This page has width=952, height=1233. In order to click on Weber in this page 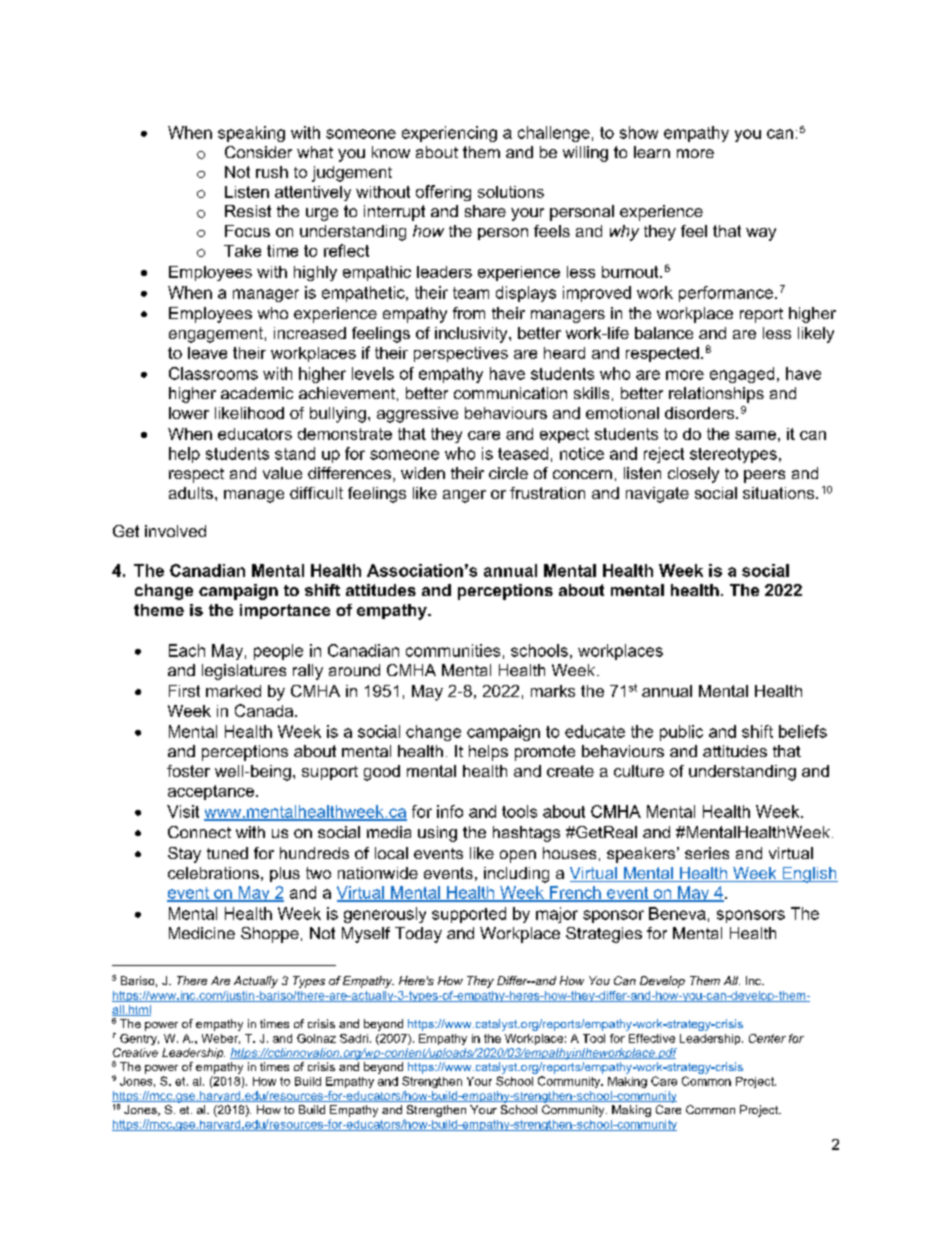, I will do `click(221, 1039)`.
